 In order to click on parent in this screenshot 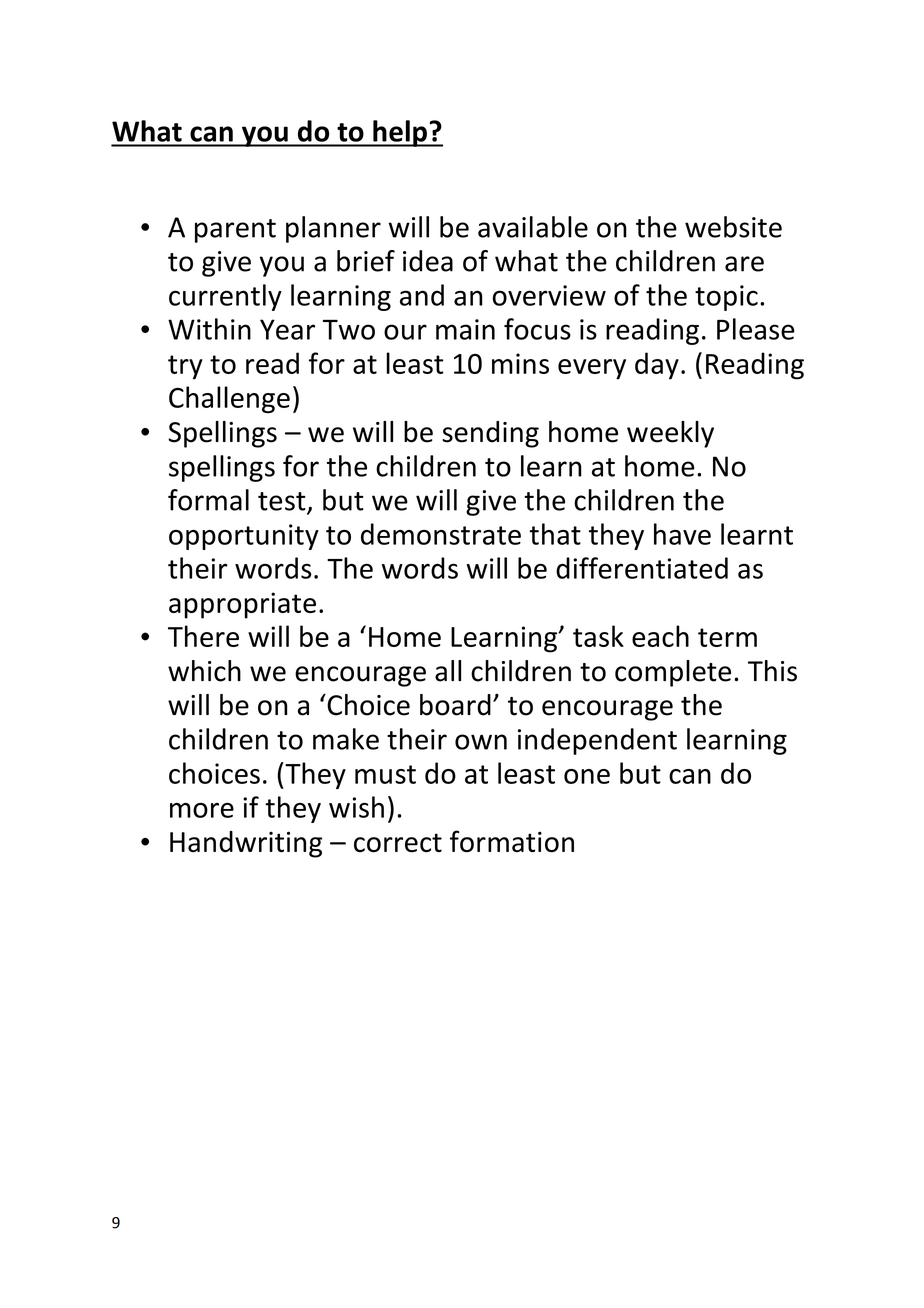, I will do `click(235, 231)`.
